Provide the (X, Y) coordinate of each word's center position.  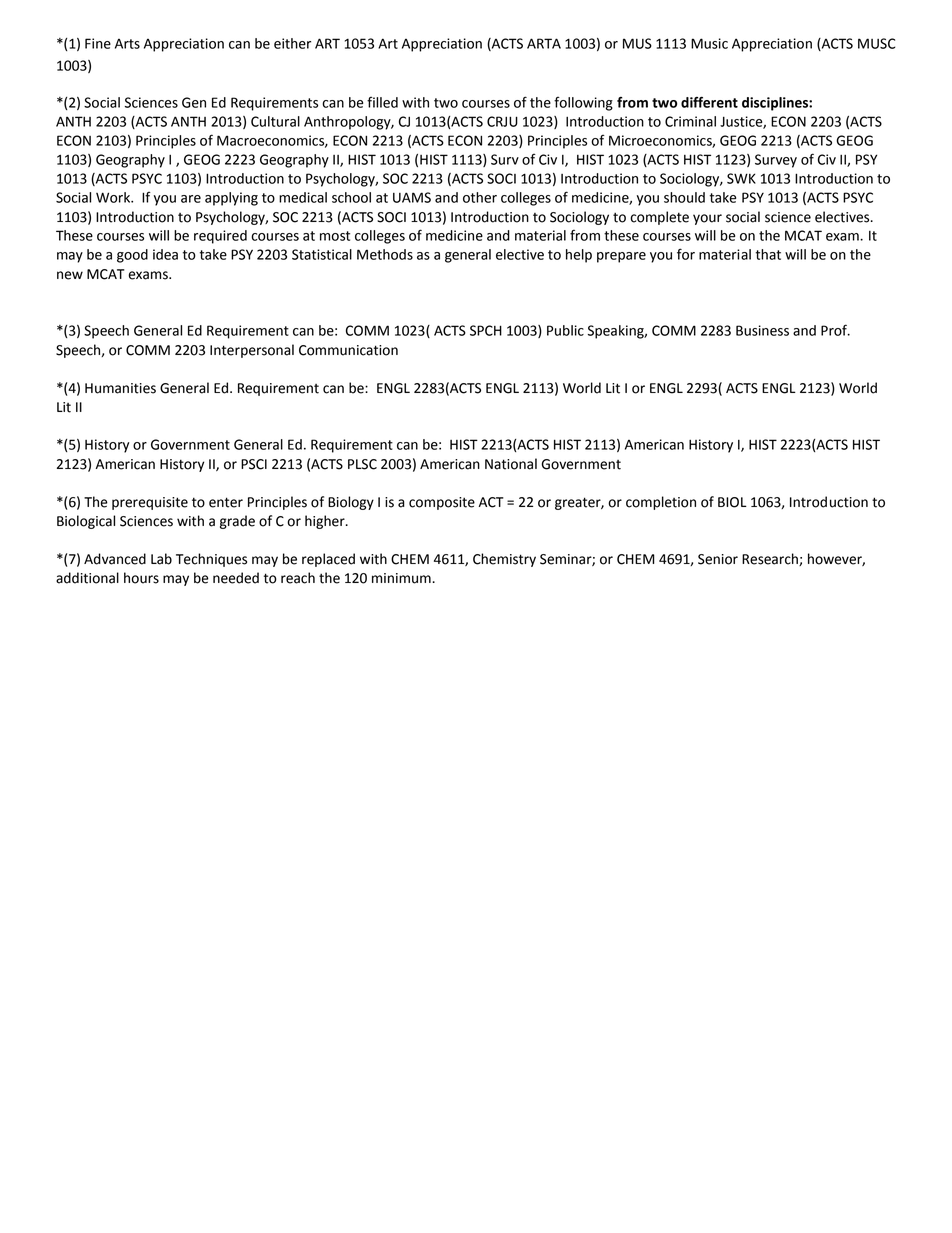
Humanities (120, 388)
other (480, 197)
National (511, 464)
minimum (402, 578)
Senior (718, 559)
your (707, 219)
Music (709, 43)
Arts (127, 44)
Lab (161, 559)
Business (762, 330)
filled (382, 102)
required (220, 237)
